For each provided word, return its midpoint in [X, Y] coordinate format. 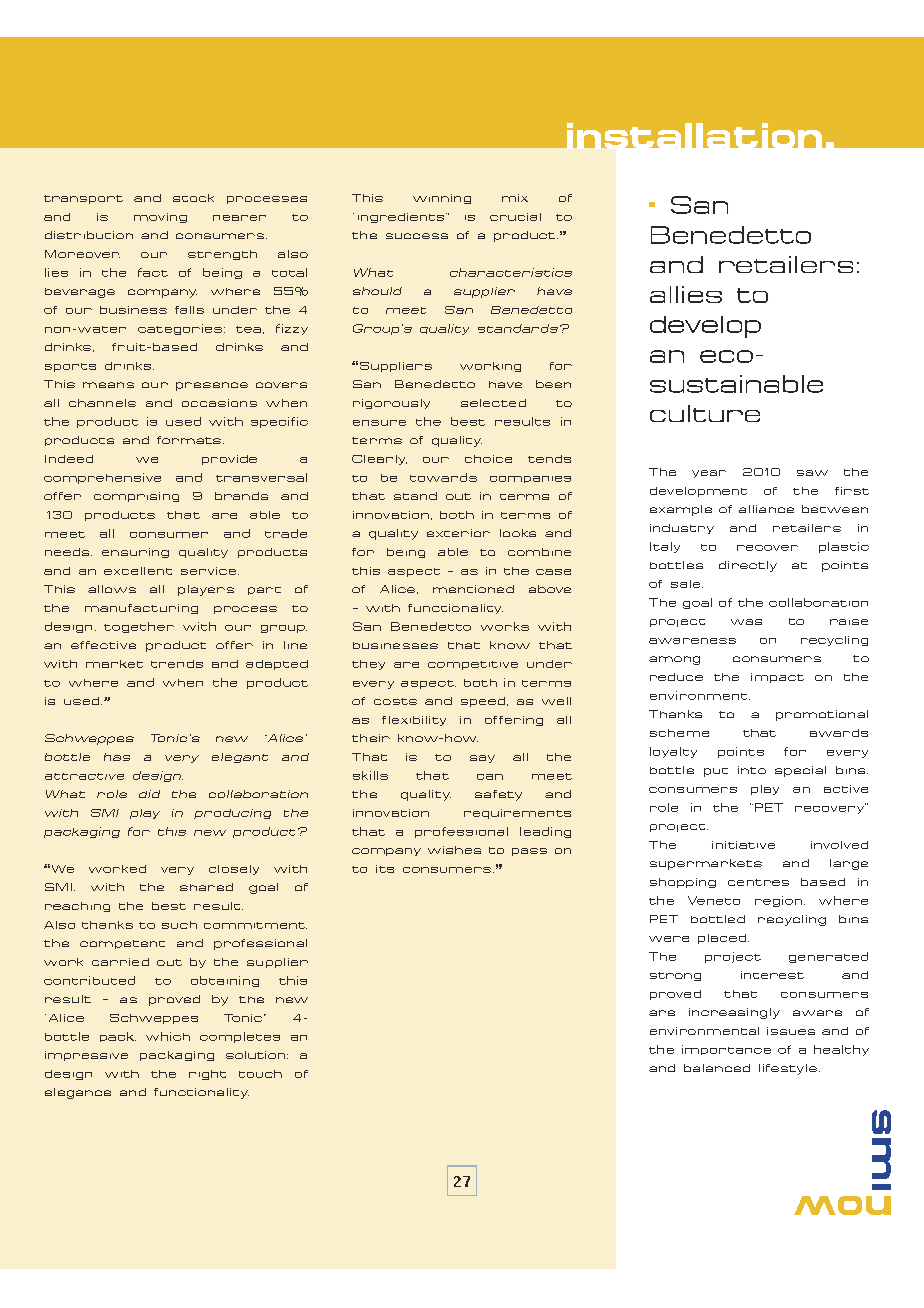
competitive [473, 665]
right [207, 1075]
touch [260, 1074]
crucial [515, 217]
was [746, 622]
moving [160, 218]
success [417, 236]
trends [177, 664]
